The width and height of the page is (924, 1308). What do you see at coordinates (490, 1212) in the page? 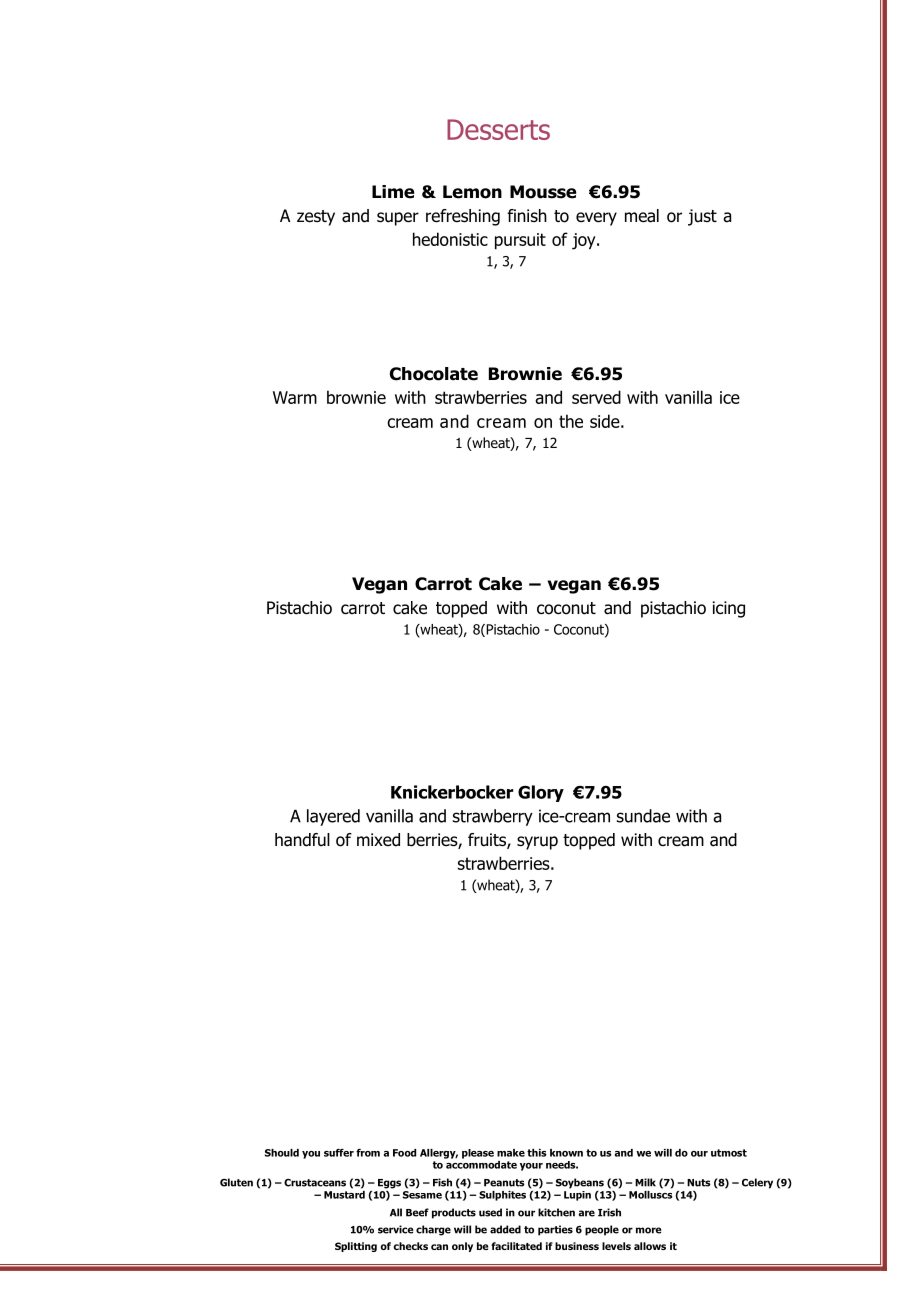
I see `used` at bounding box center [490, 1212].
